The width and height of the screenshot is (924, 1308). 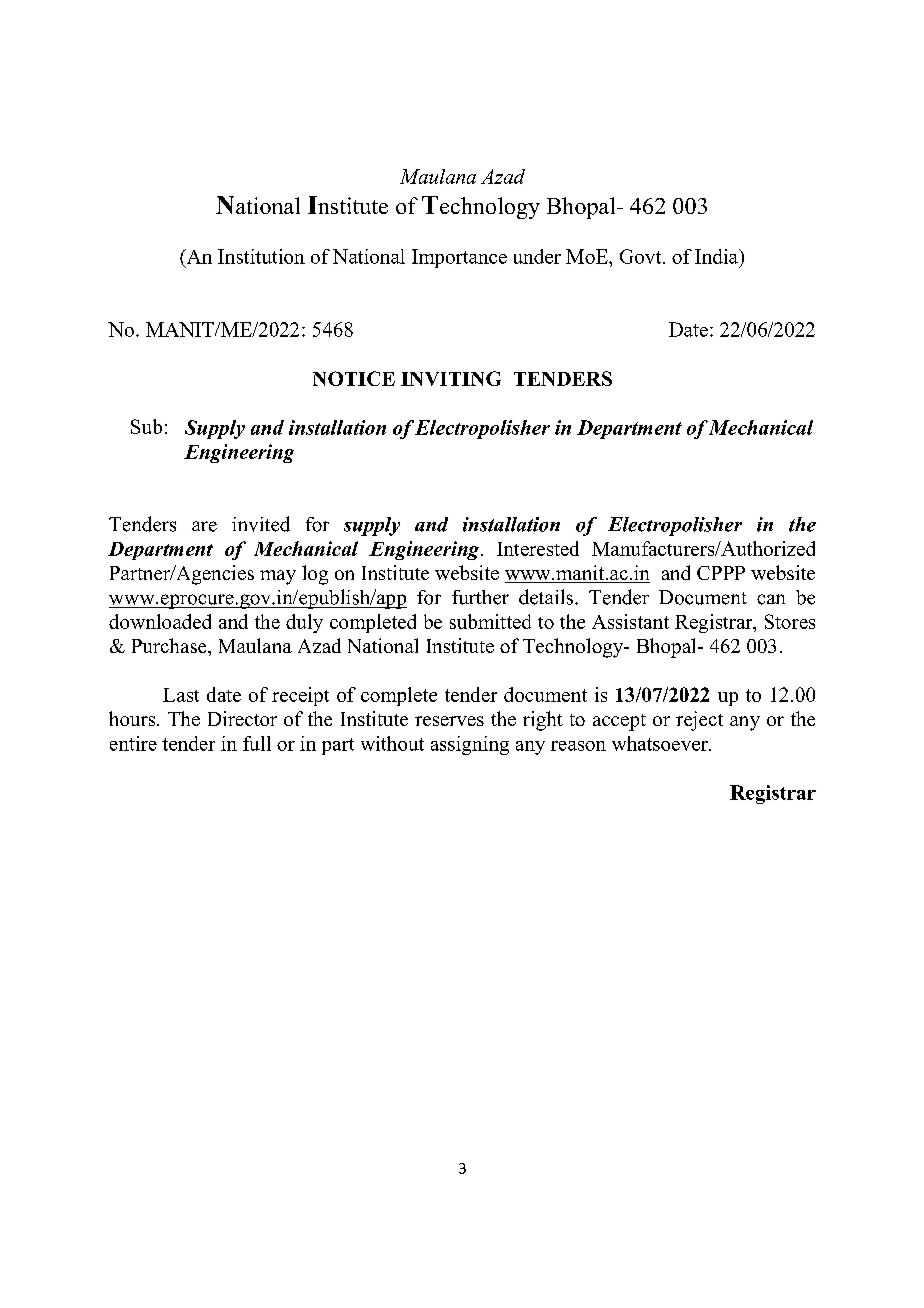 I want to click on Director, so click(x=242, y=718).
